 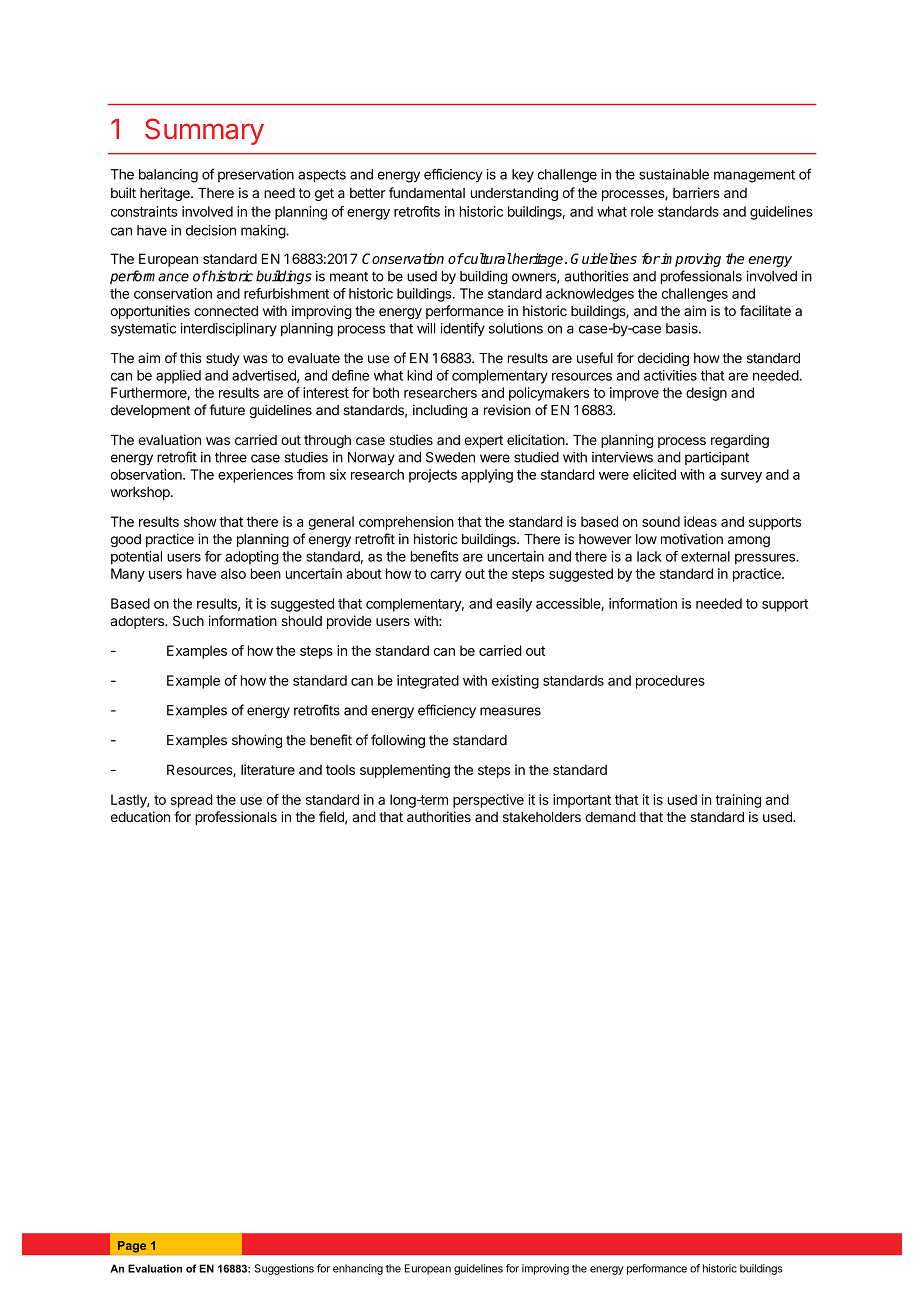 What do you see at coordinates (427, 192) in the screenshot?
I see `fundamental` at bounding box center [427, 192].
